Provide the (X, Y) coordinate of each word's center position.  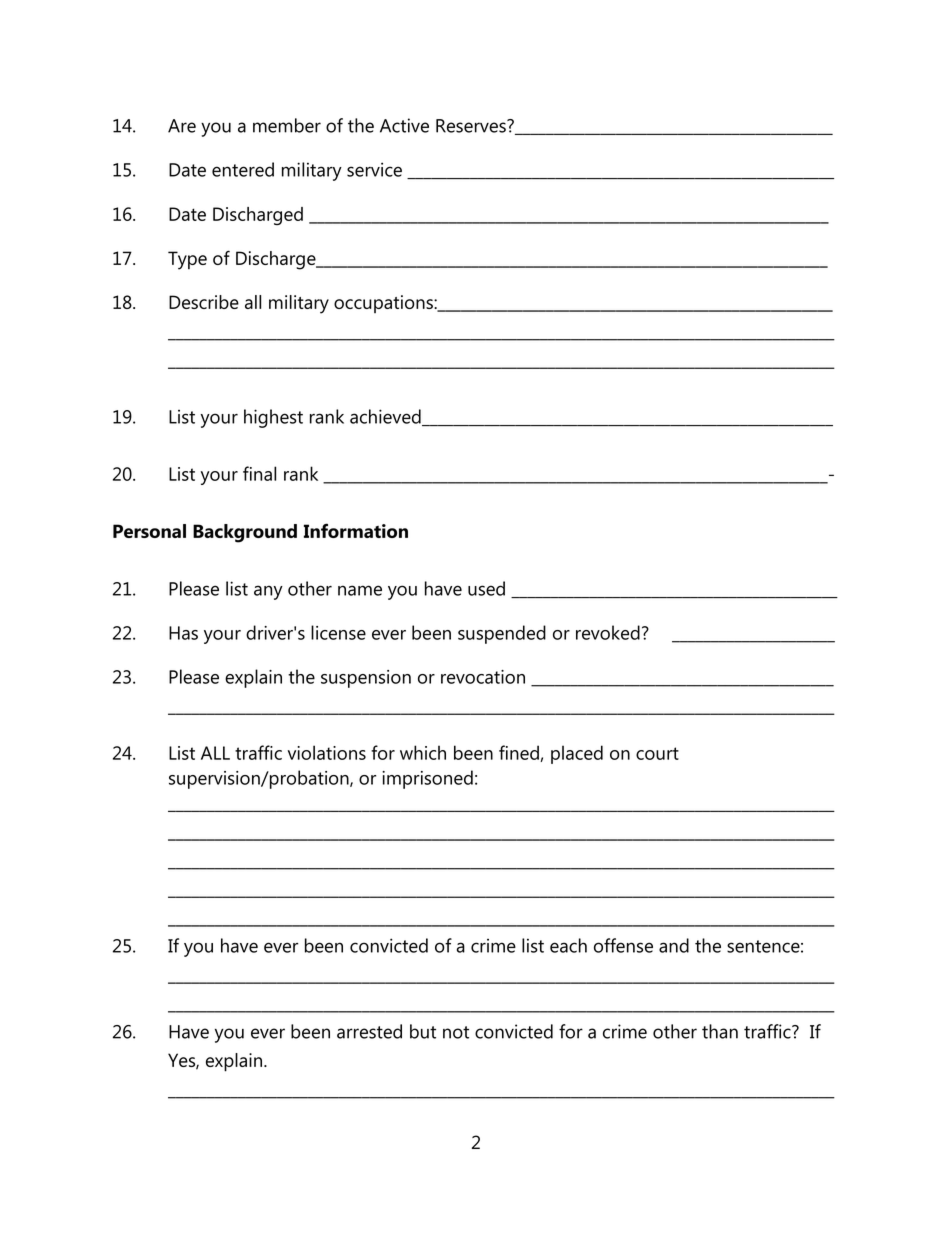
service (374, 169)
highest (273, 418)
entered (243, 169)
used (486, 588)
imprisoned (427, 779)
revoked (608, 632)
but (423, 1031)
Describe (204, 302)
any (268, 592)
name (360, 590)
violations (327, 752)
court (657, 753)
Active (404, 125)
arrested (369, 1031)
